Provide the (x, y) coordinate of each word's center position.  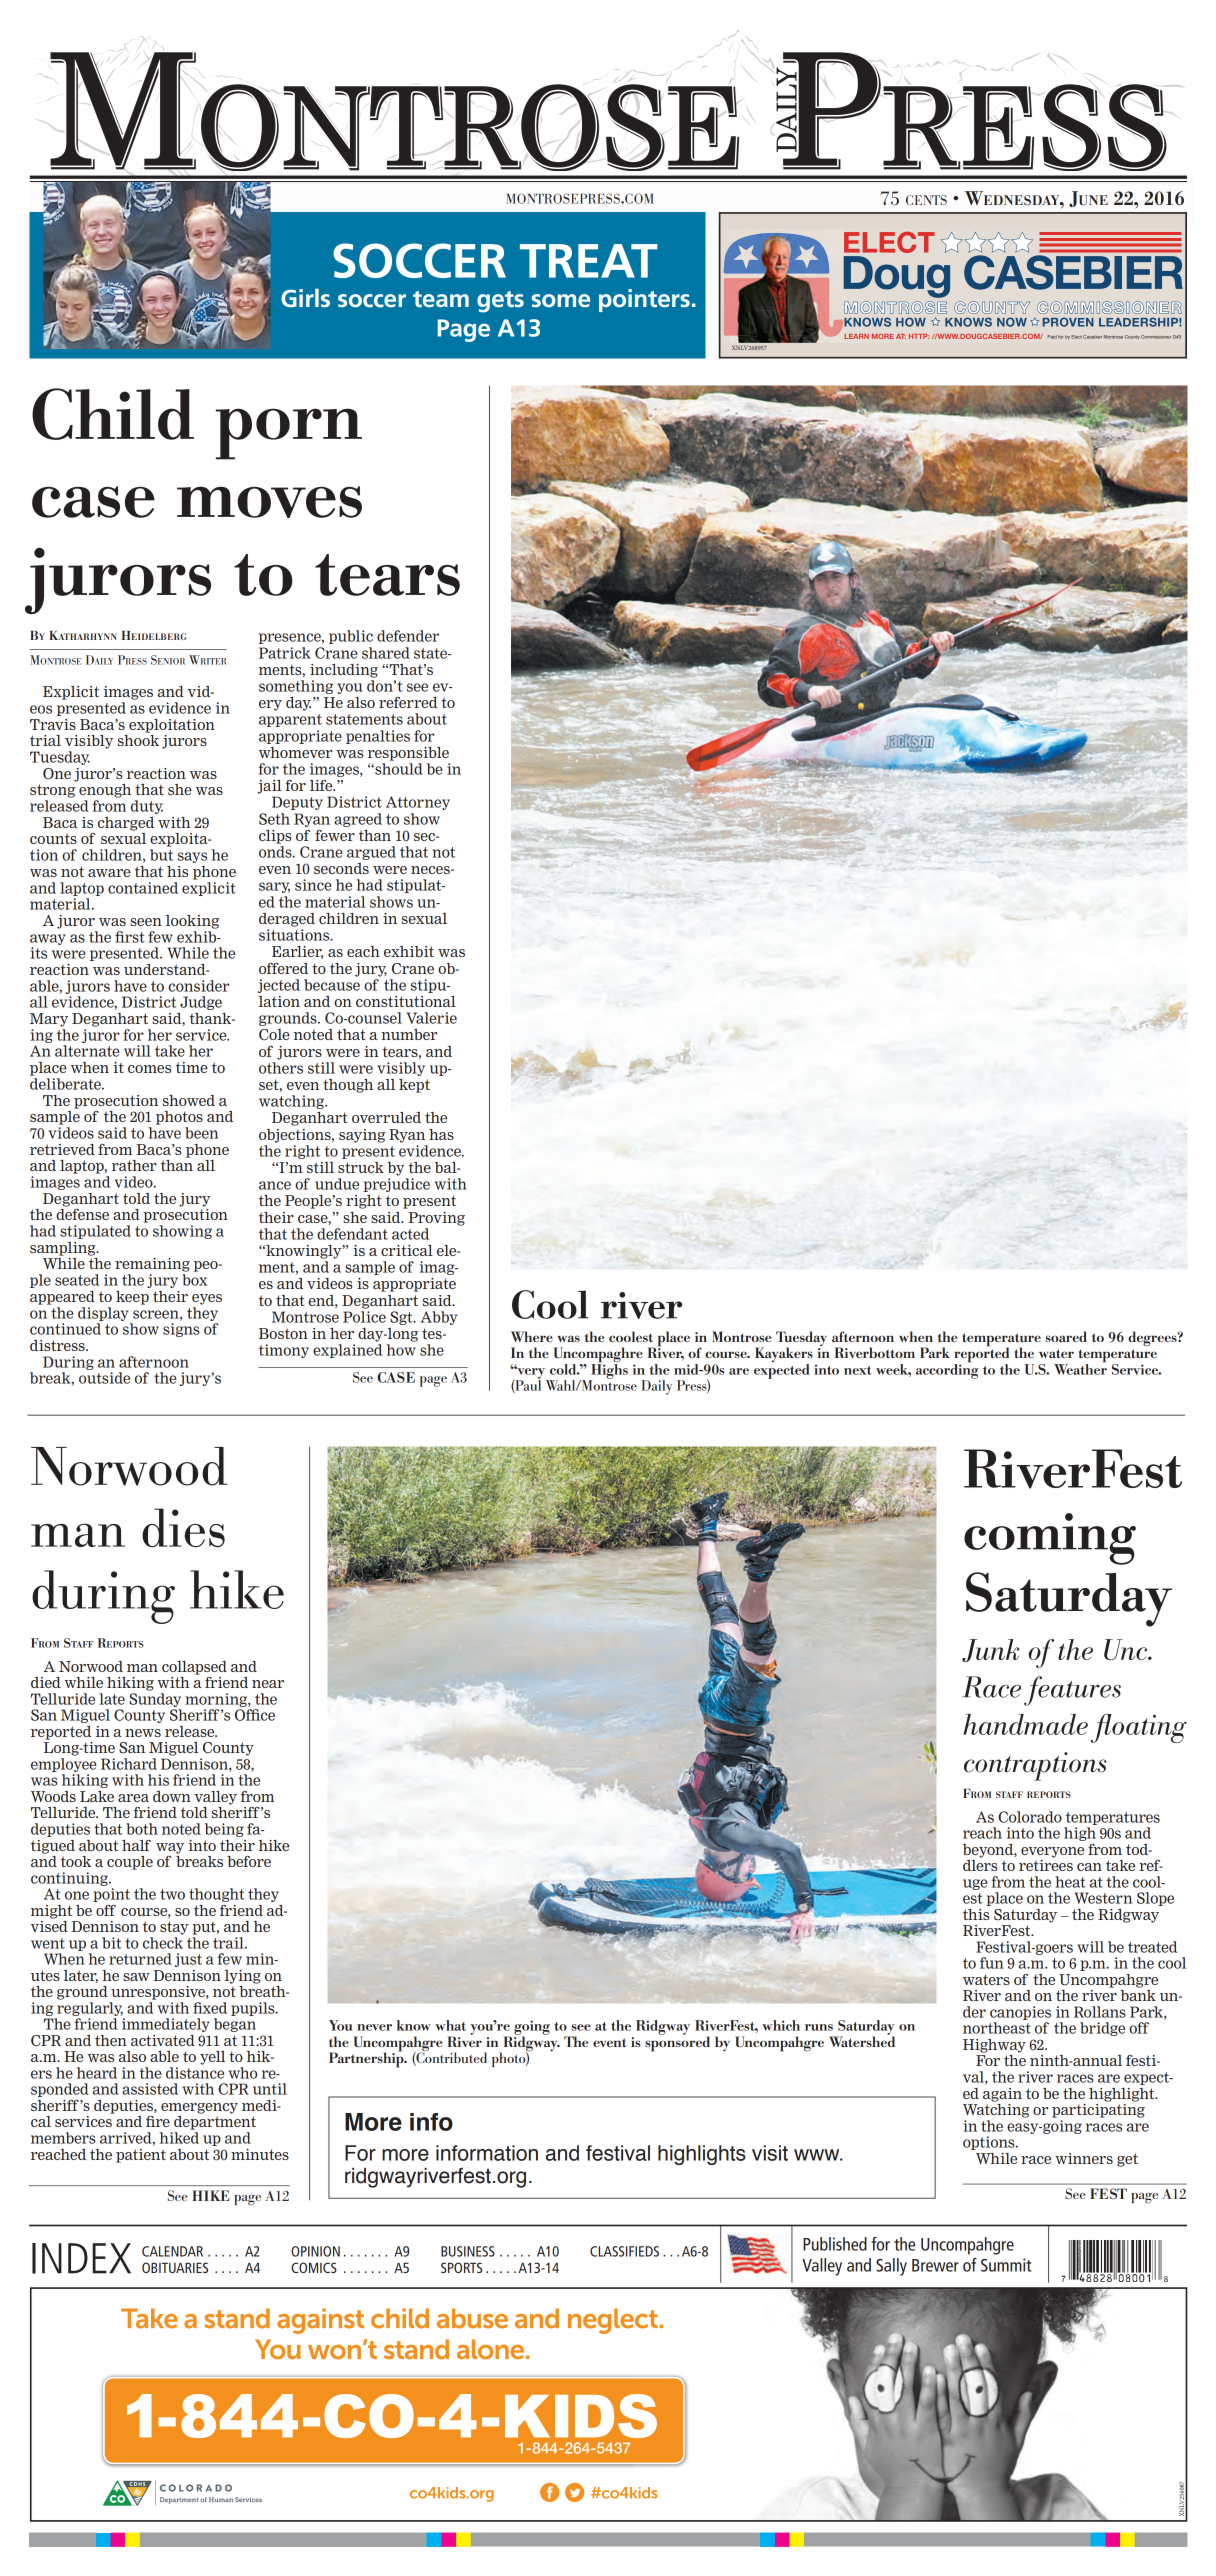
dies (183, 1527)
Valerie (431, 1018)
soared (1066, 1336)
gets (500, 302)
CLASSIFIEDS (624, 2251)
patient (141, 2156)
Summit (1006, 2265)
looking (192, 922)
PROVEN (1068, 322)
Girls (305, 297)
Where (532, 1336)
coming (1050, 1539)
